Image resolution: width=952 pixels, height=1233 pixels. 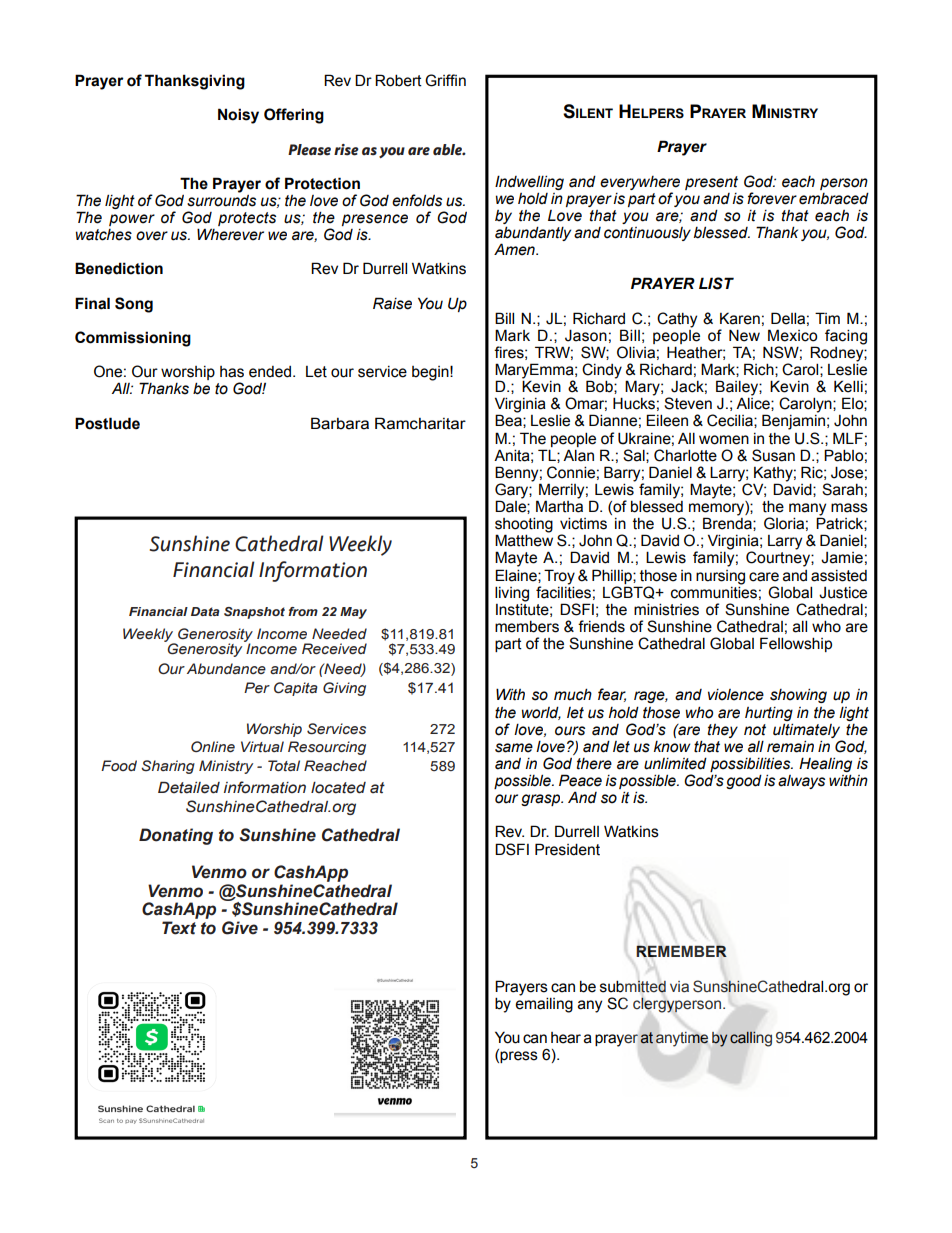 What do you see at coordinates (764, 577) in the screenshot?
I see `care` at bounding box center [764, 577].
